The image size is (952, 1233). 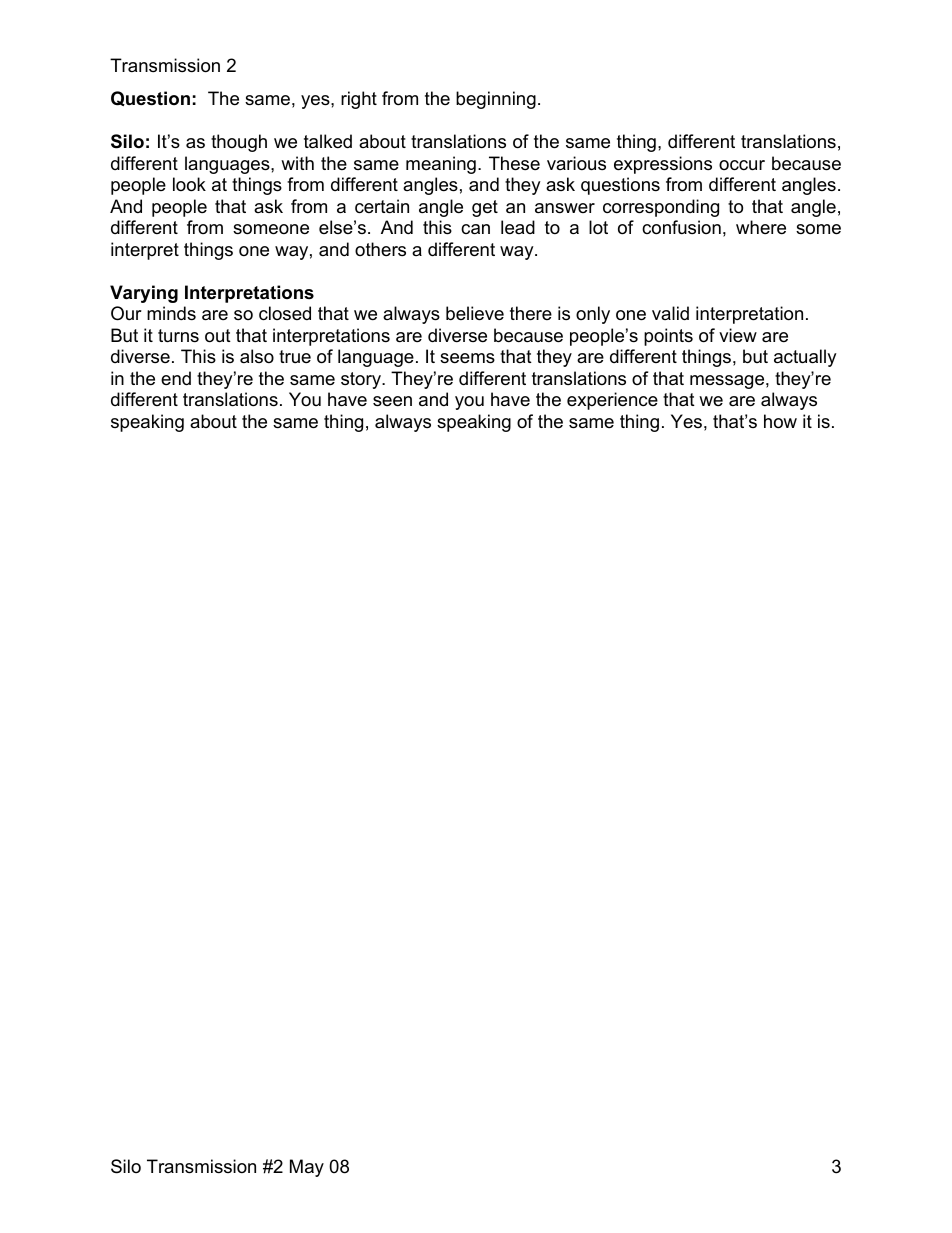 I want to click on May, so click(x=307, y=1168).
